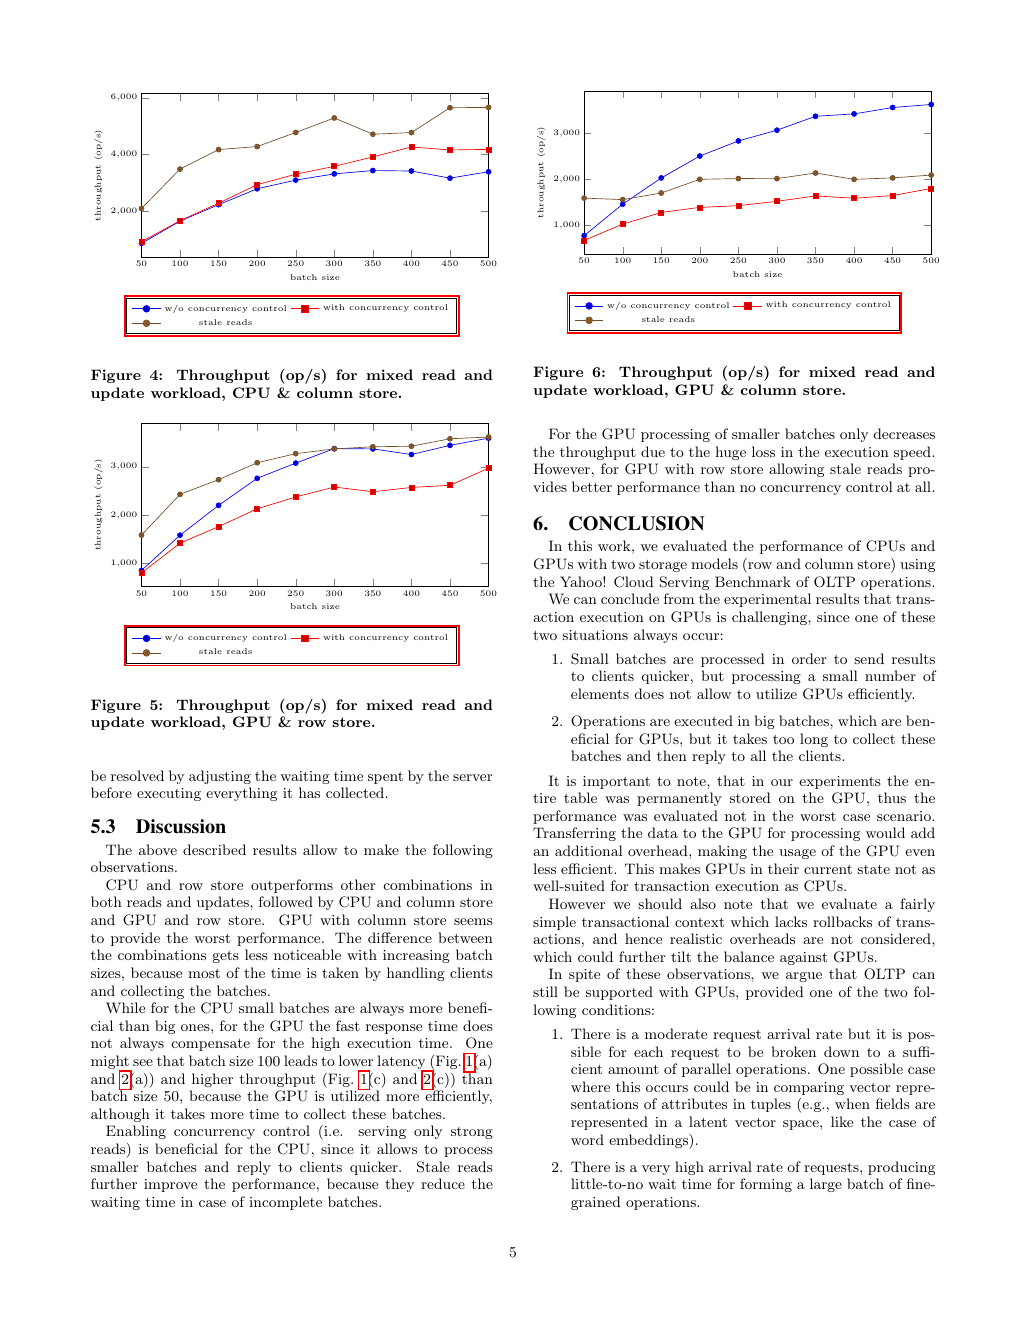 The image size is (1030, 1333). I want to click on large, so click(826, 1185).
